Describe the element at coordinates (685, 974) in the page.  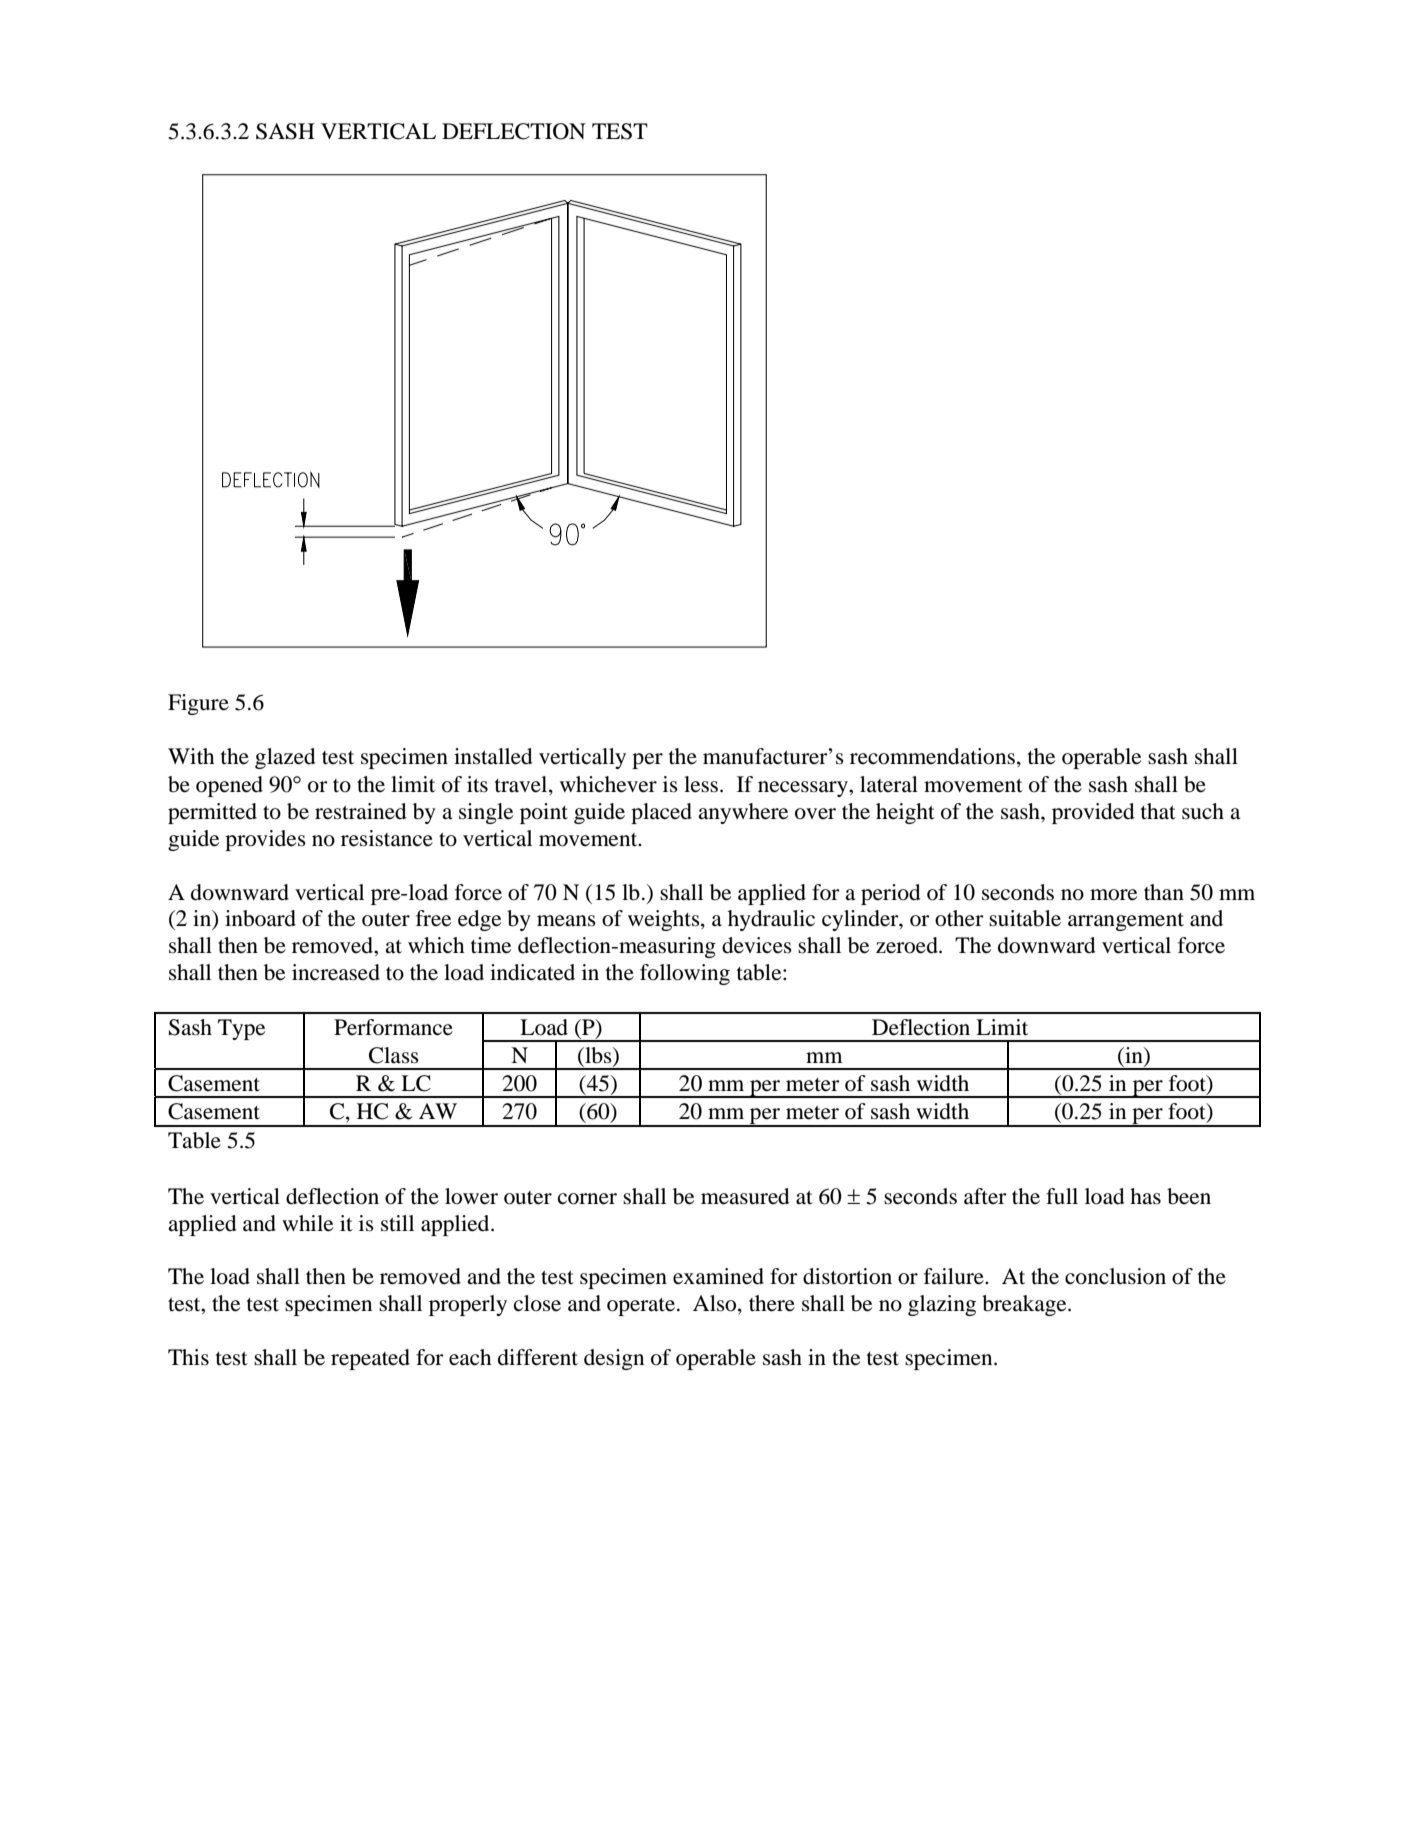
I see `following` at that location.
